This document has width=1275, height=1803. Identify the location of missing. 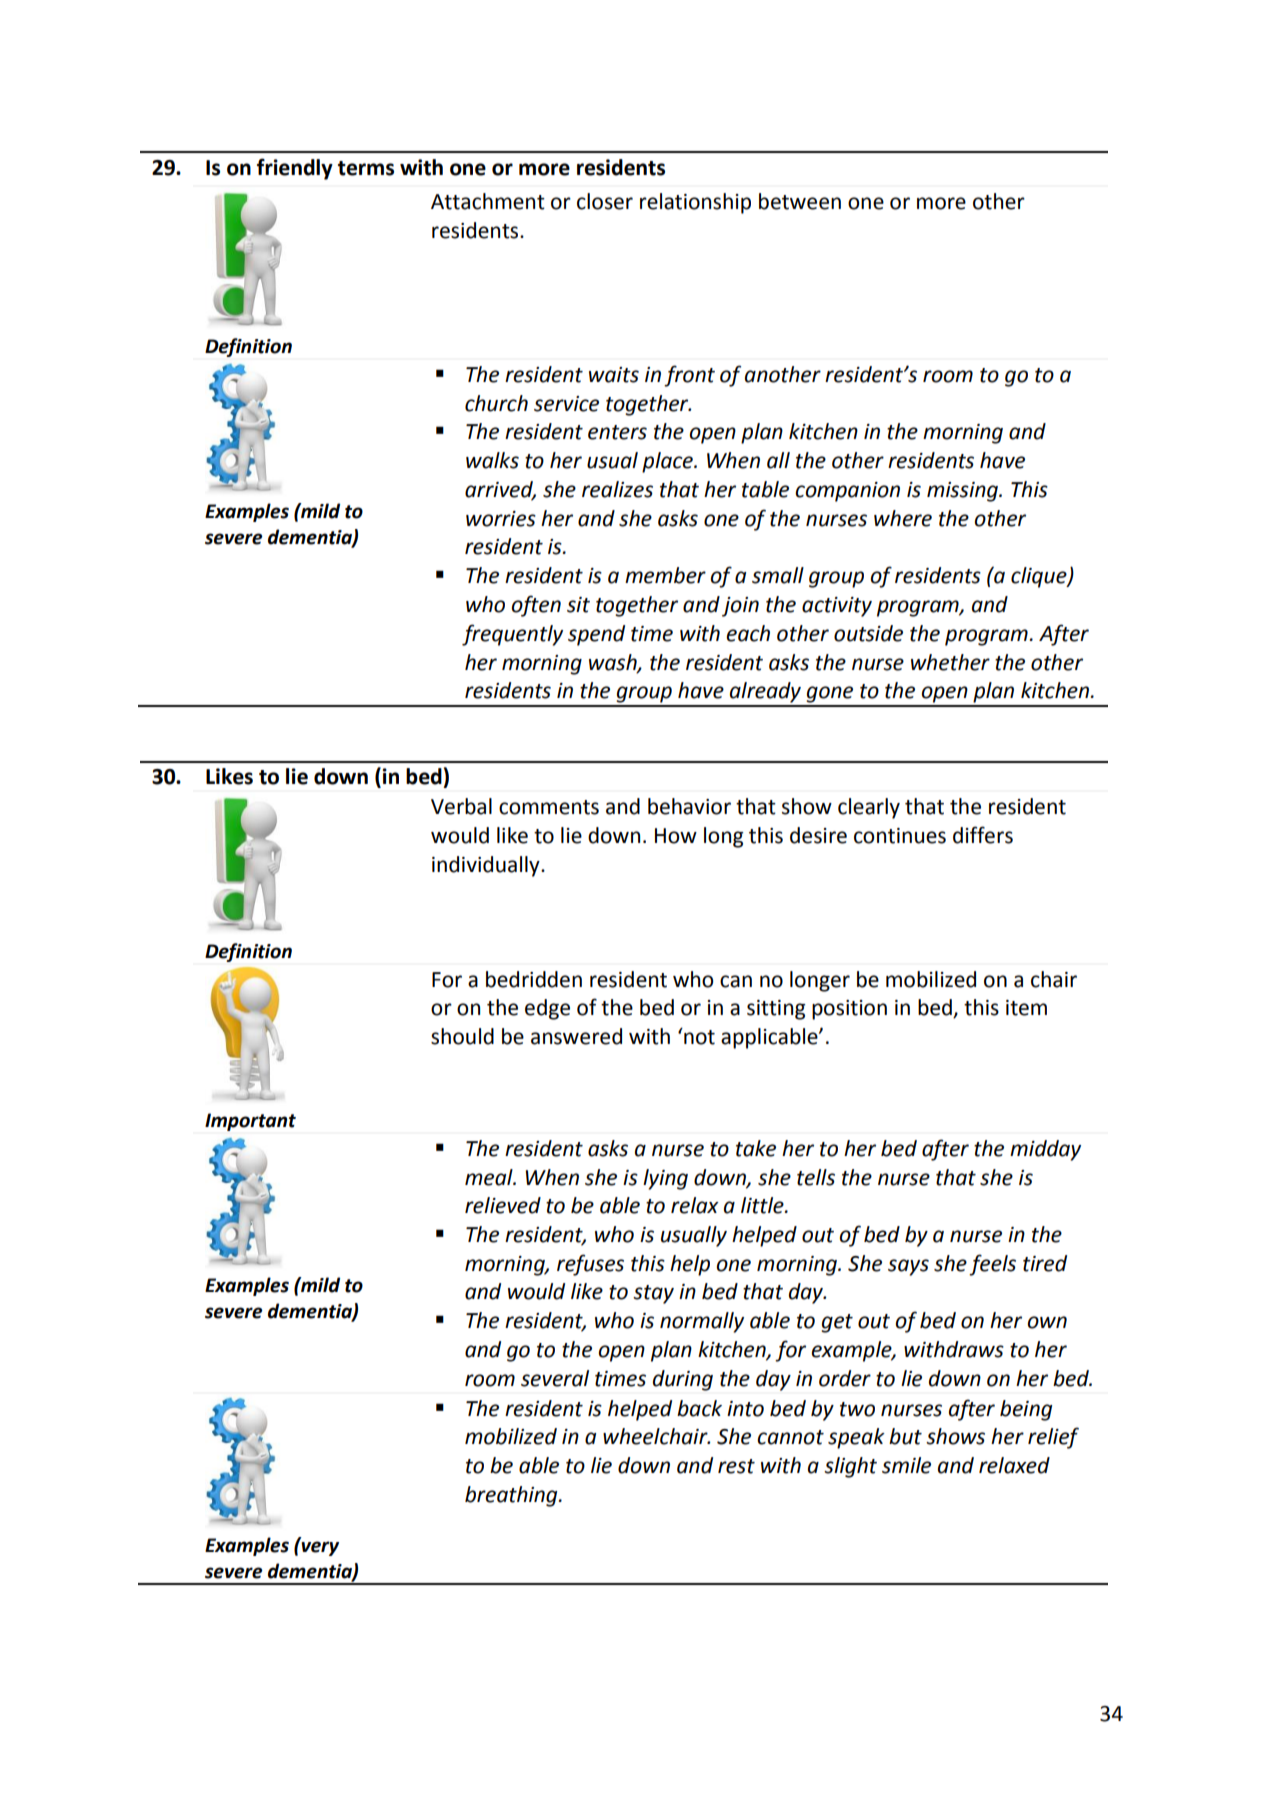
(963, 492).
